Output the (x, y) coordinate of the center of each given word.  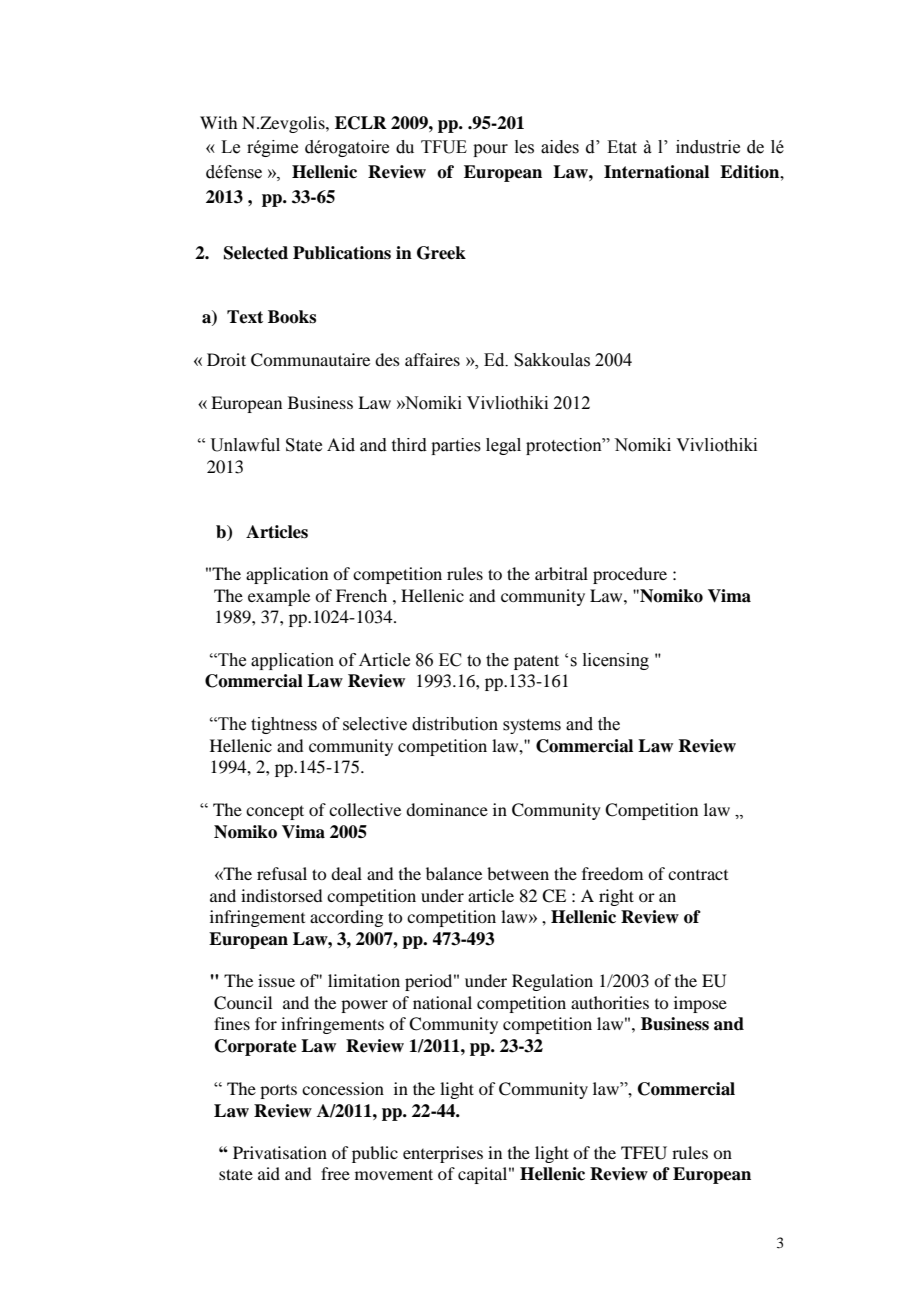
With (218, 122)
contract (698, 875)
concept (275, 812)
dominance (447, 809)
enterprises (443, 1154)
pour (490, 150)
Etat (622, 147)
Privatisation (280, 1152)
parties (456, 446)
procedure (630, 575)
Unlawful (245, 445)
